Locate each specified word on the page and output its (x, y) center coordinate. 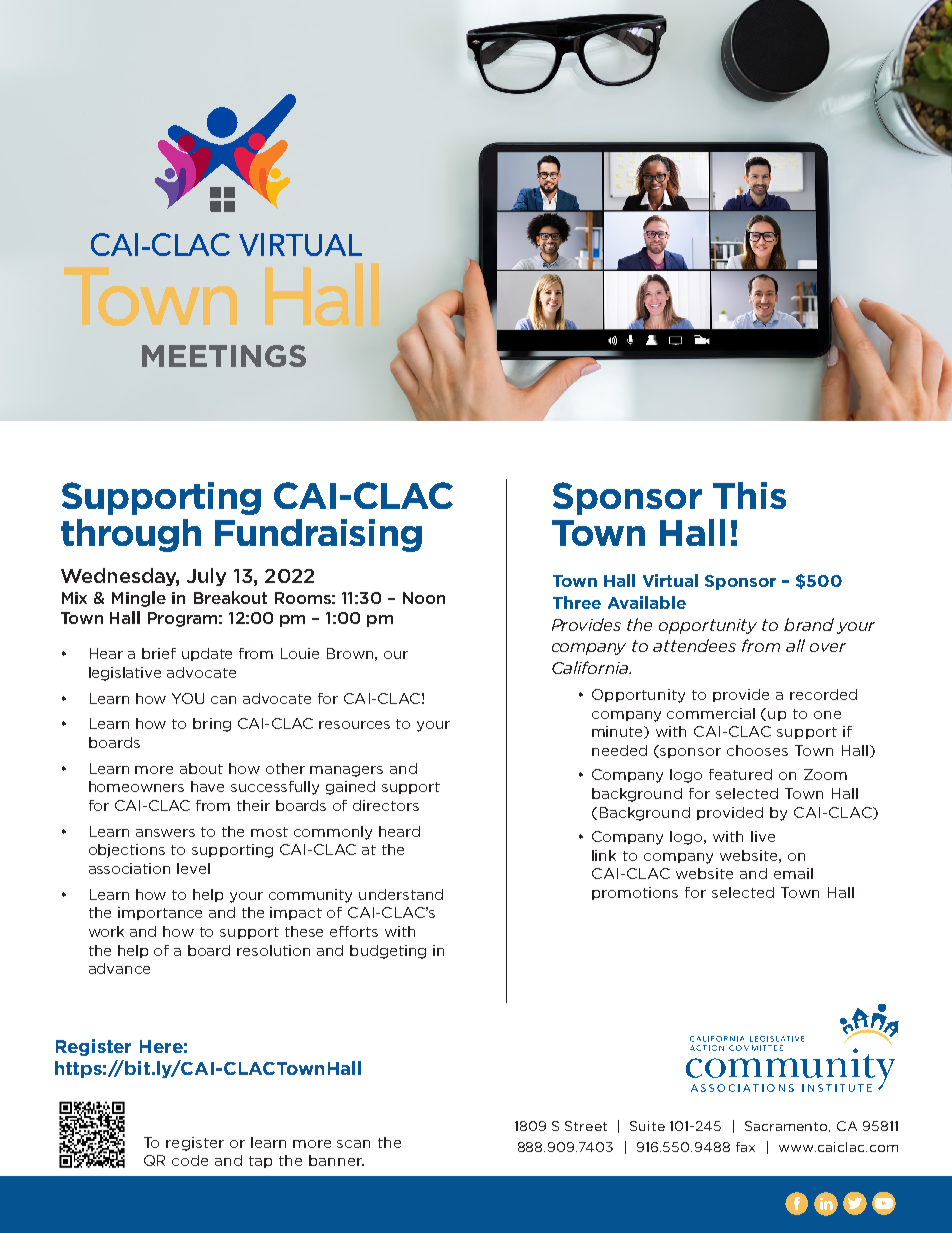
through (131, 535)
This (749, 495)
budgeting (388, 952)
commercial (711, 713)
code (190, 1160)
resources (354, 725)
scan (353, 1144)
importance (160, 913)
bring (212, 725)
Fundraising (318, 535)
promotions (635, 893)
